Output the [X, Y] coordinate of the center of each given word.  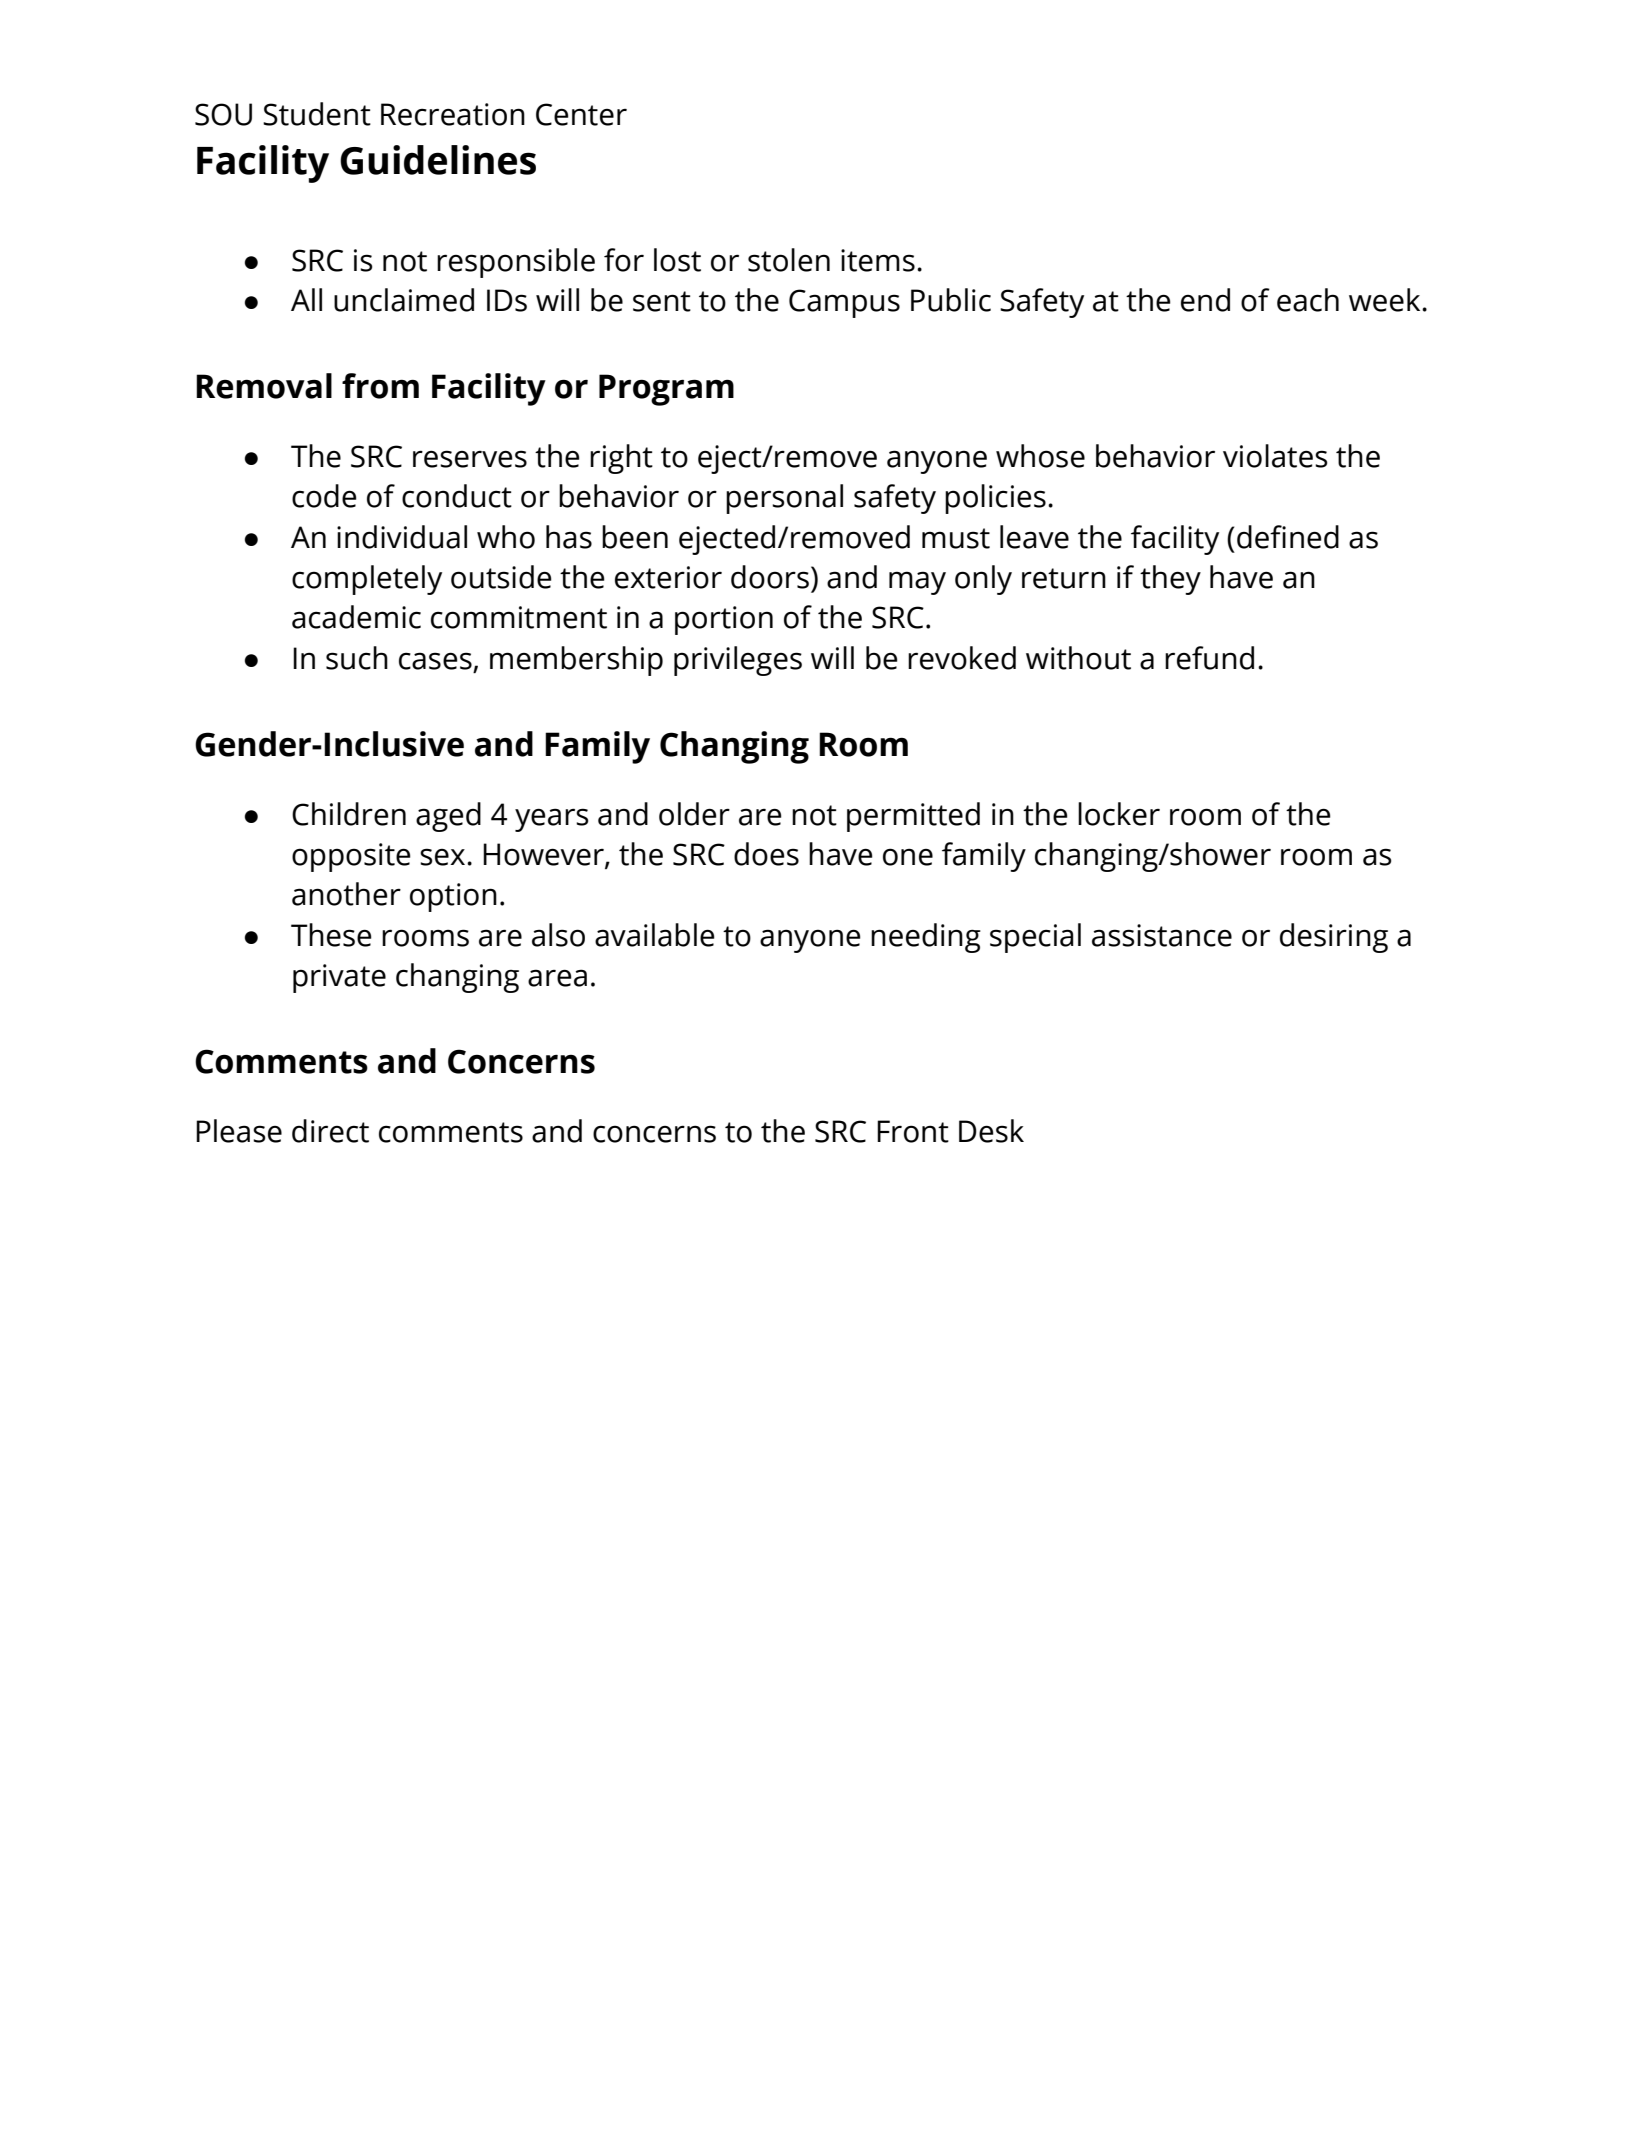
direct [330, 1131]
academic [356, 617]
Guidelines [438, 160]
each [1308, 300]
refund [1209, 658]
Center [581, 114]
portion [724, 620]
